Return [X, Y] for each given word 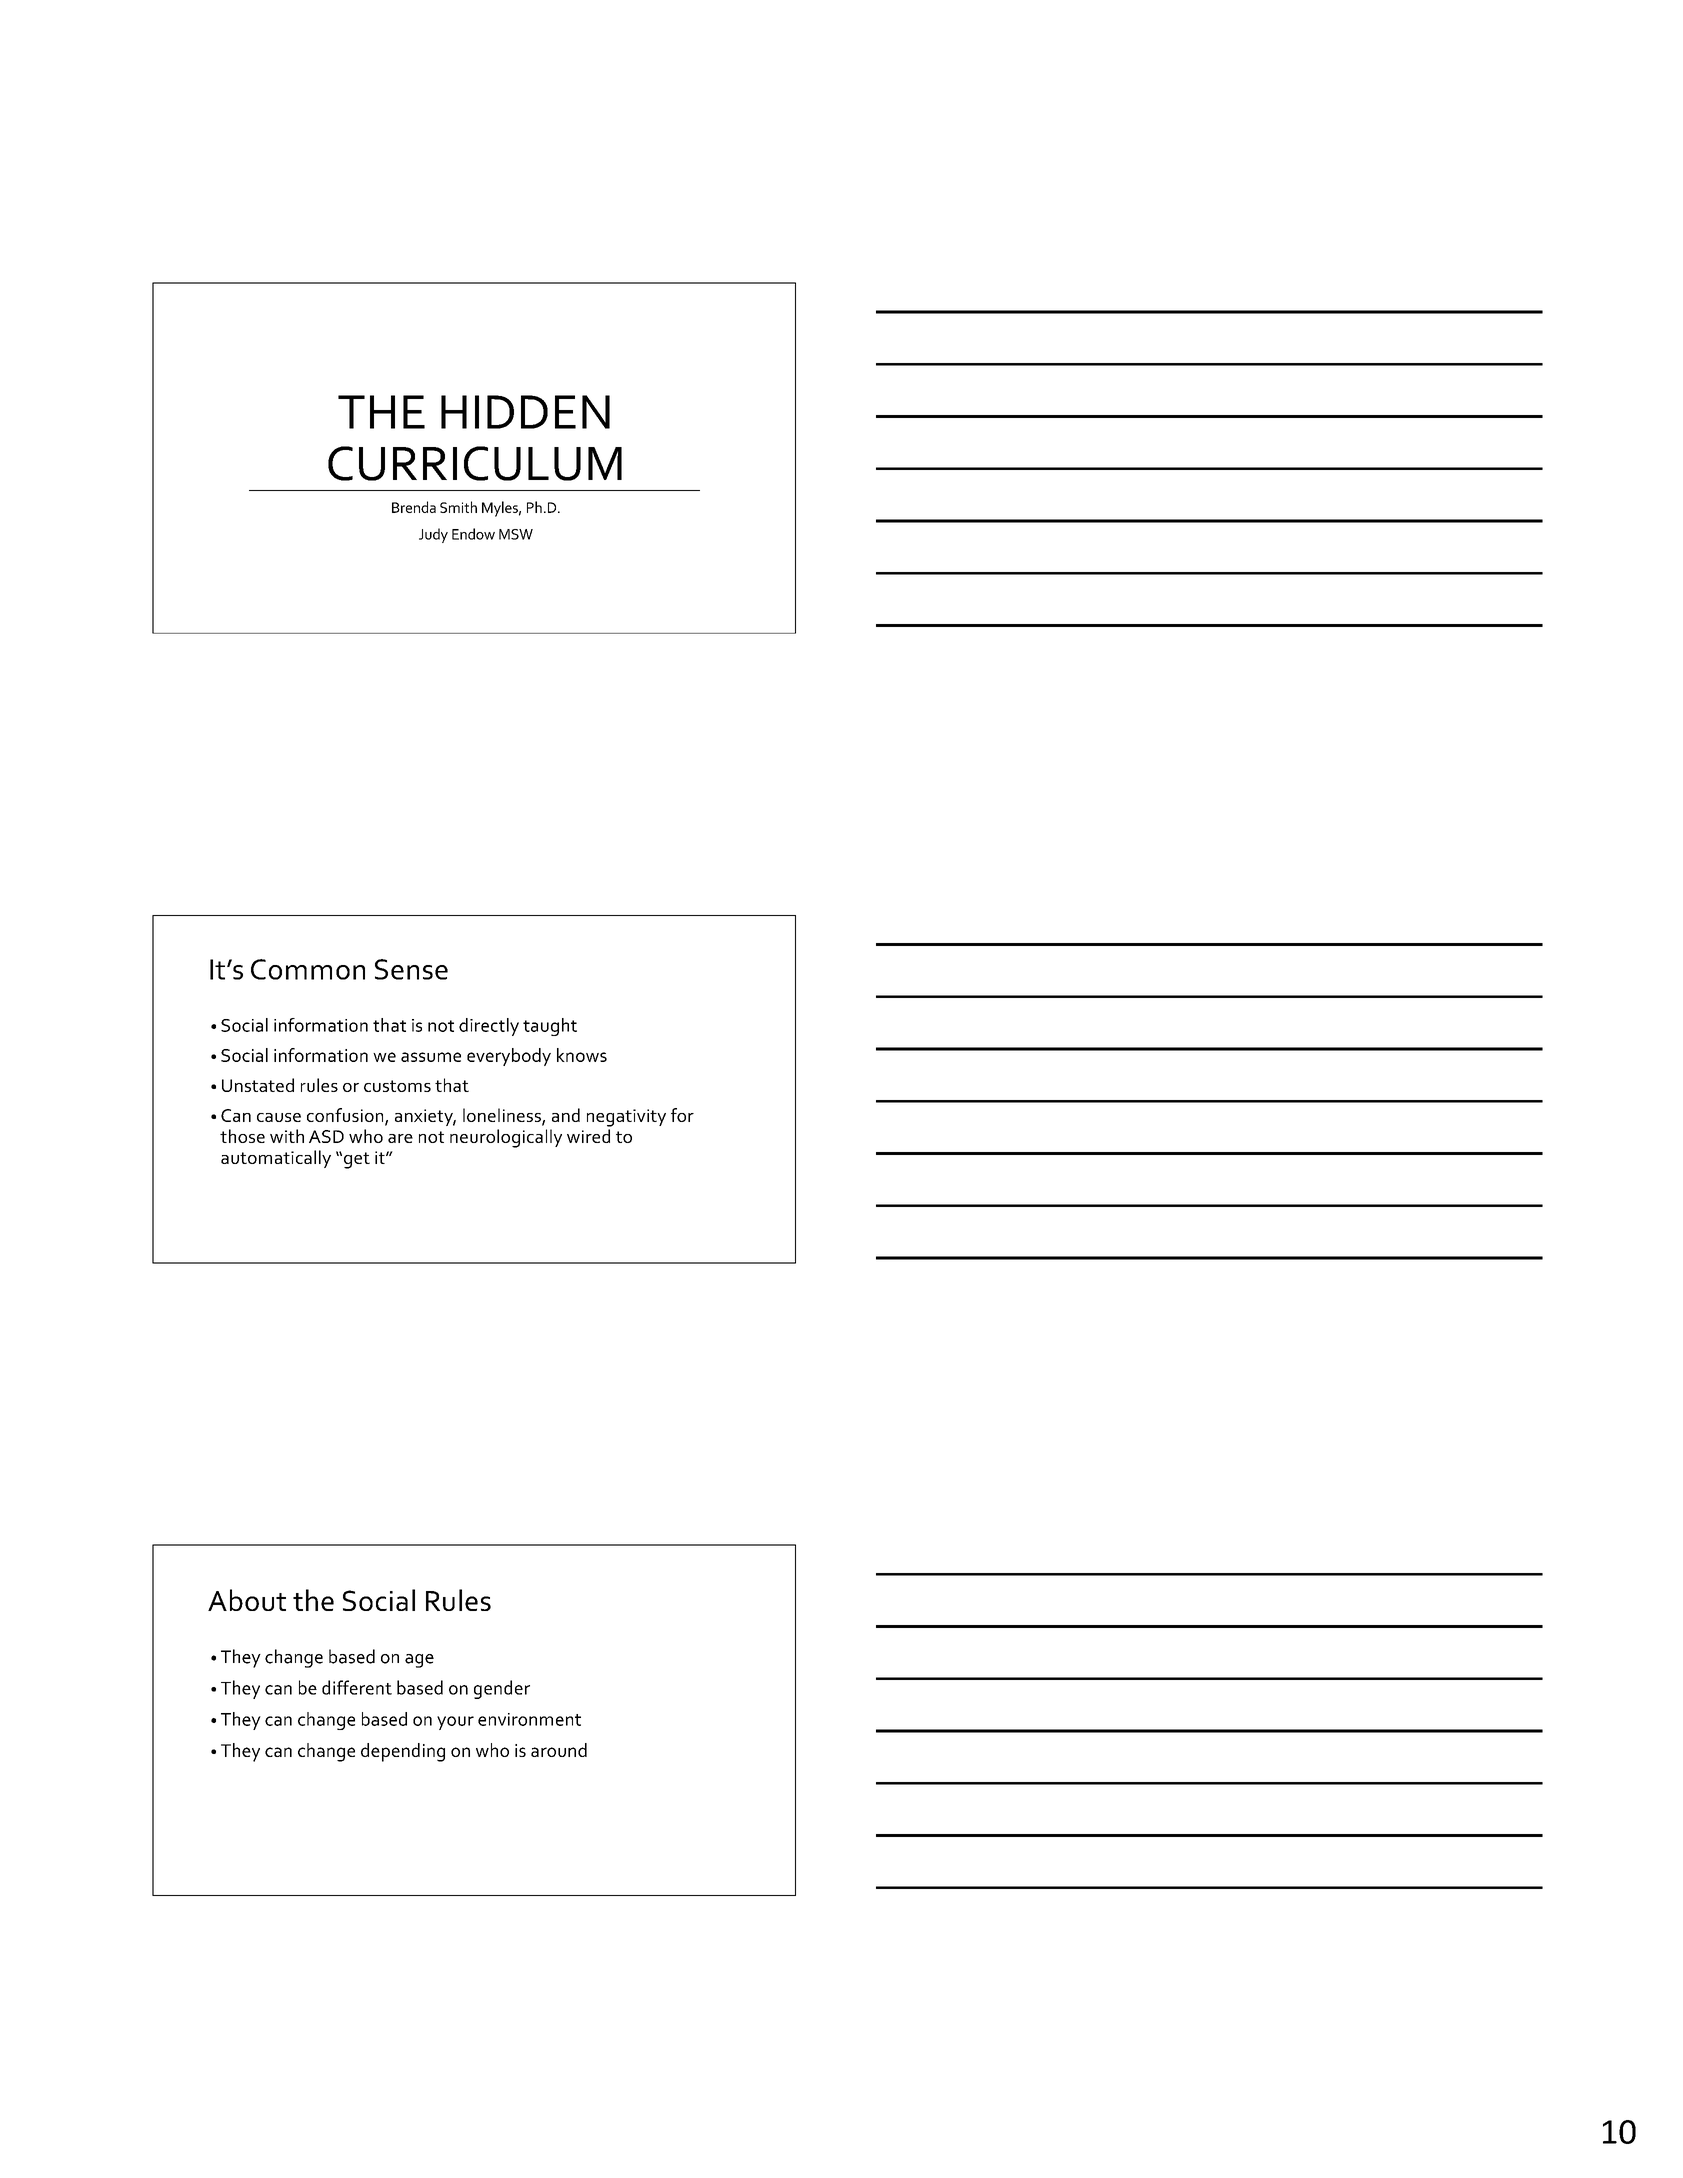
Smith [458, 507]
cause [279, 1117]
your [455, 1723]
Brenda [414, 507]
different [357, 1687]
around [559, 1750]
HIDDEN [525, 412]
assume [431, 1057]
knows [582, 1055]
